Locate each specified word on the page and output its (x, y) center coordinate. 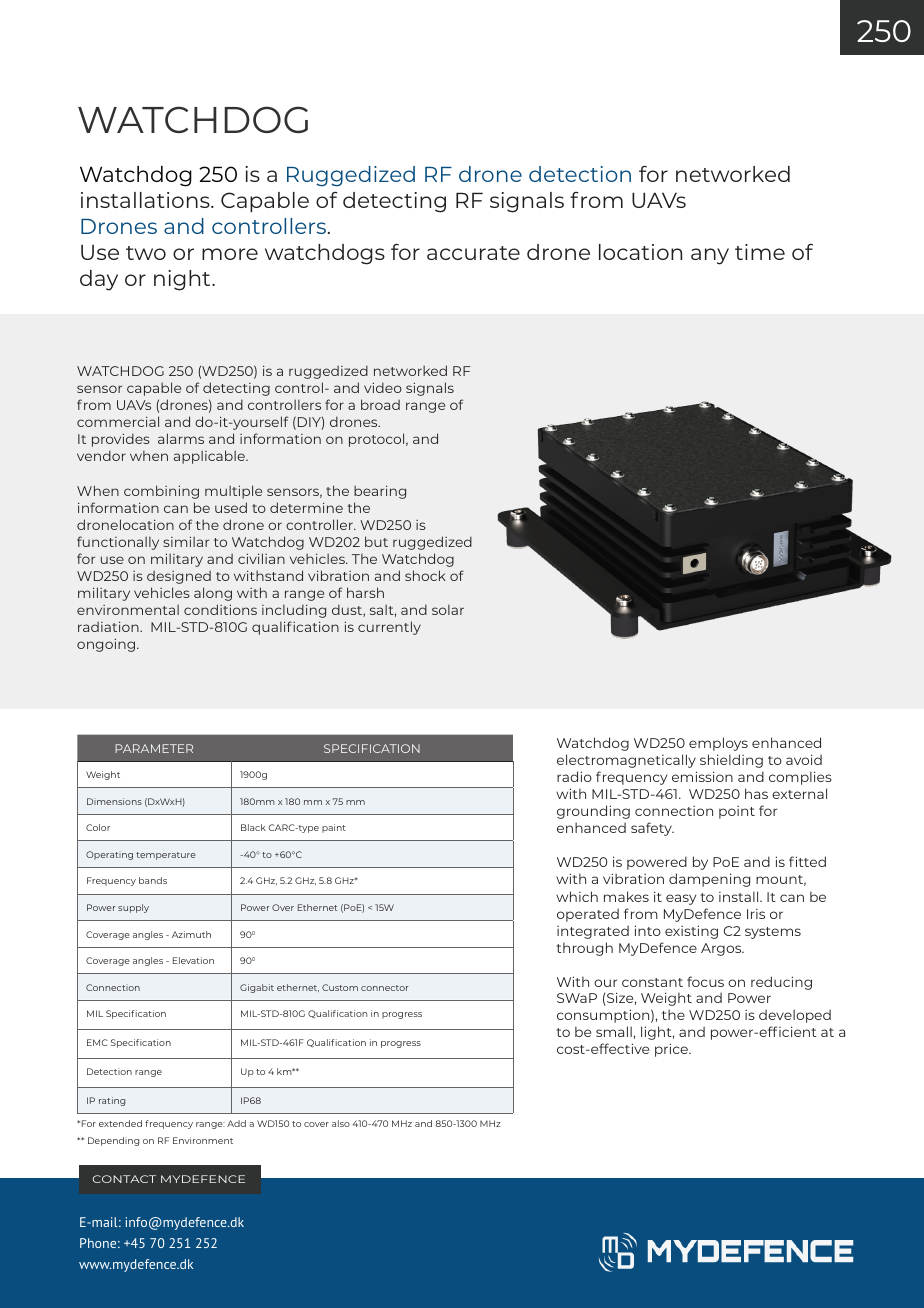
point (737, 812)
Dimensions (114, 801)
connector (385, 988)
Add (236, 1123)
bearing (380, 492)
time (760, 252)
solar (448, 610)
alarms (181, 438)
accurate (473, 253)
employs (718, 744)
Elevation (193, 960)
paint (334, 828)
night (183, 280)
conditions (220, 609)
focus (705, 981)
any (710, 256)
